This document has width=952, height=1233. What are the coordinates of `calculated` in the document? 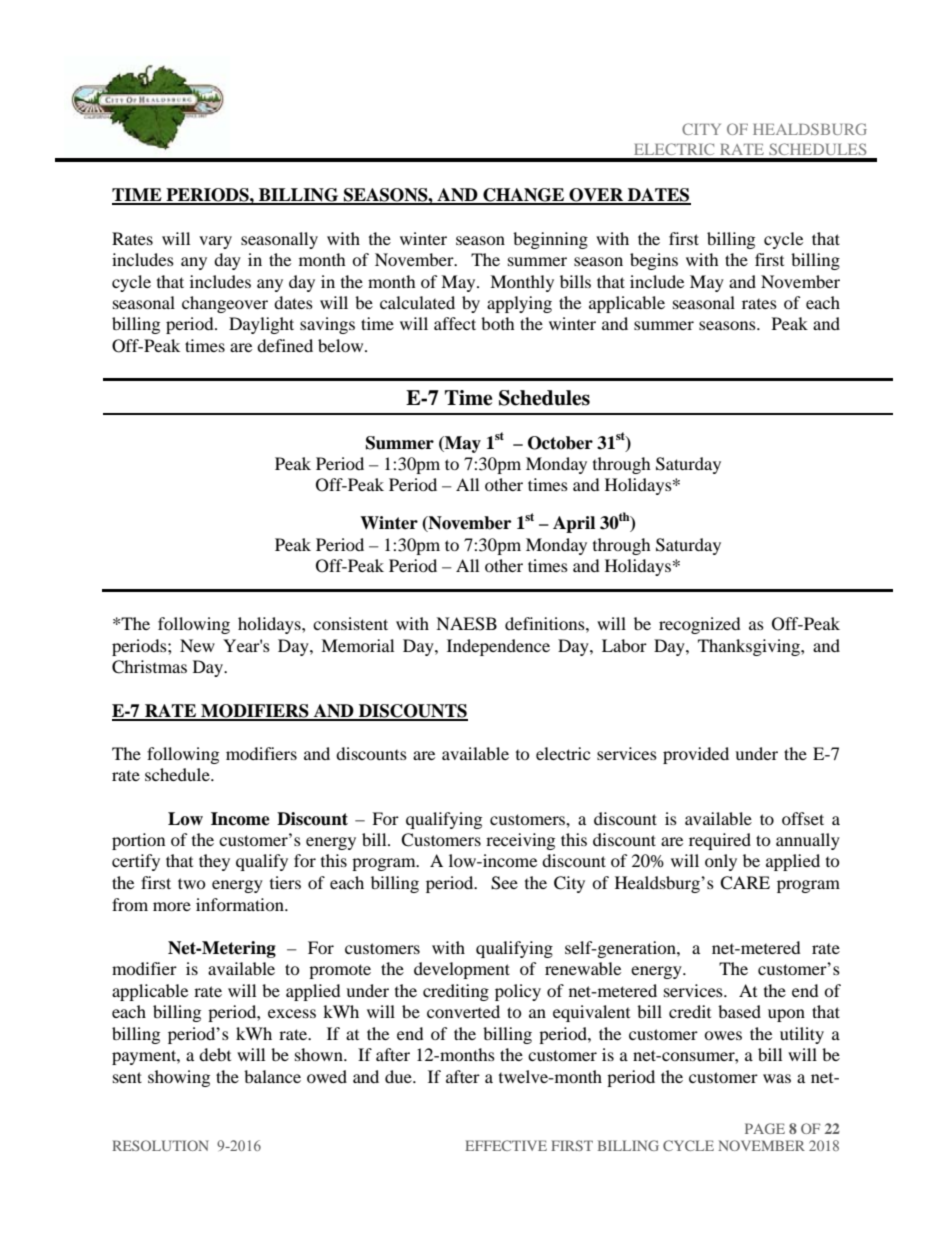 It's located at (417, 302).
